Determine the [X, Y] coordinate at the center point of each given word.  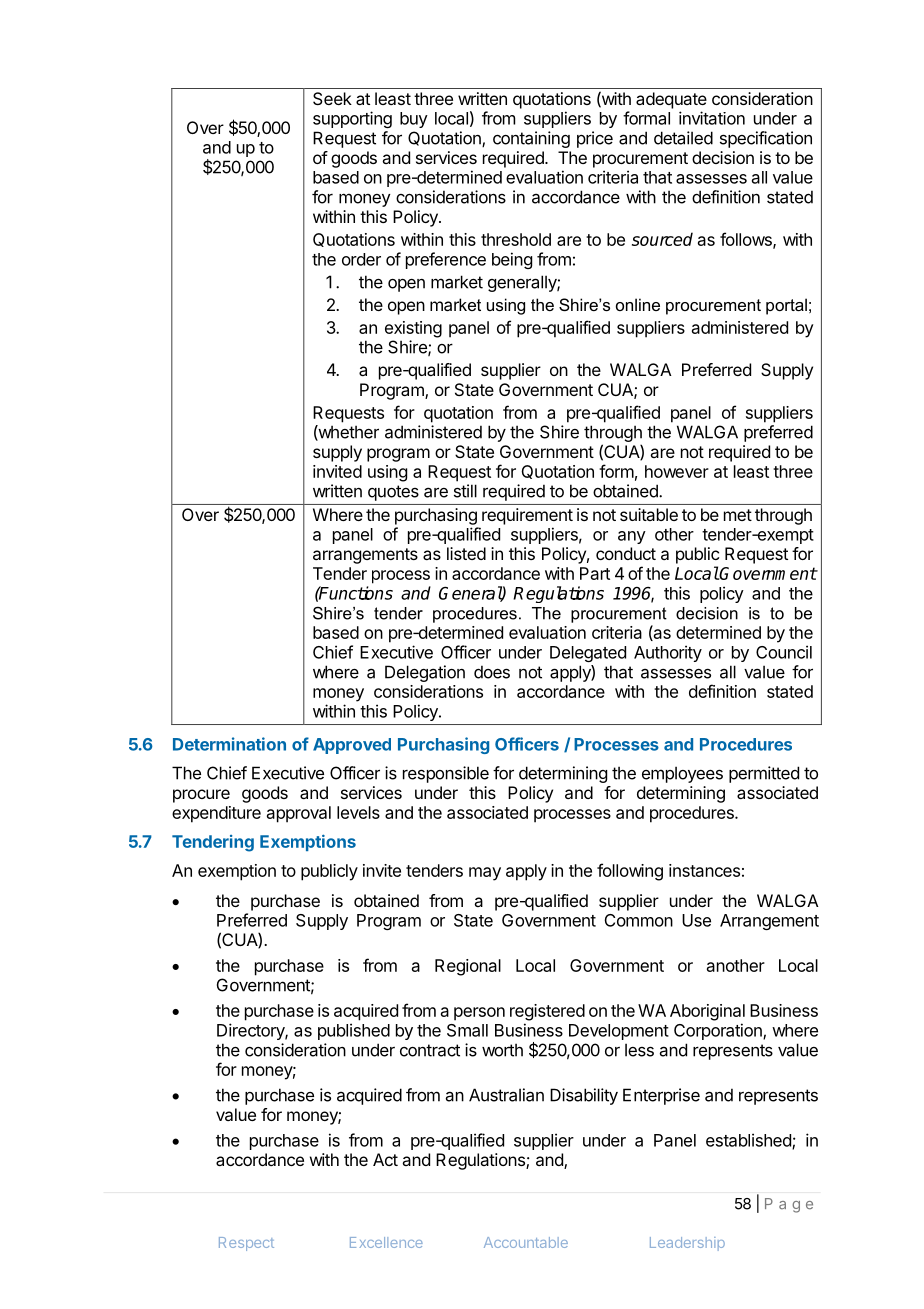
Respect [246, 1244]
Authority [668, 653]
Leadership [687, 1244]
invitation [712, 118]
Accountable [526, 1242]
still [465, 491]
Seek [332, 98]
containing [531, 139]
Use [696, 920]
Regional [468, 967]
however [677, 471]
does [492, 672]
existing [413, 329]
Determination [229, 744]
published [354, 1031]
